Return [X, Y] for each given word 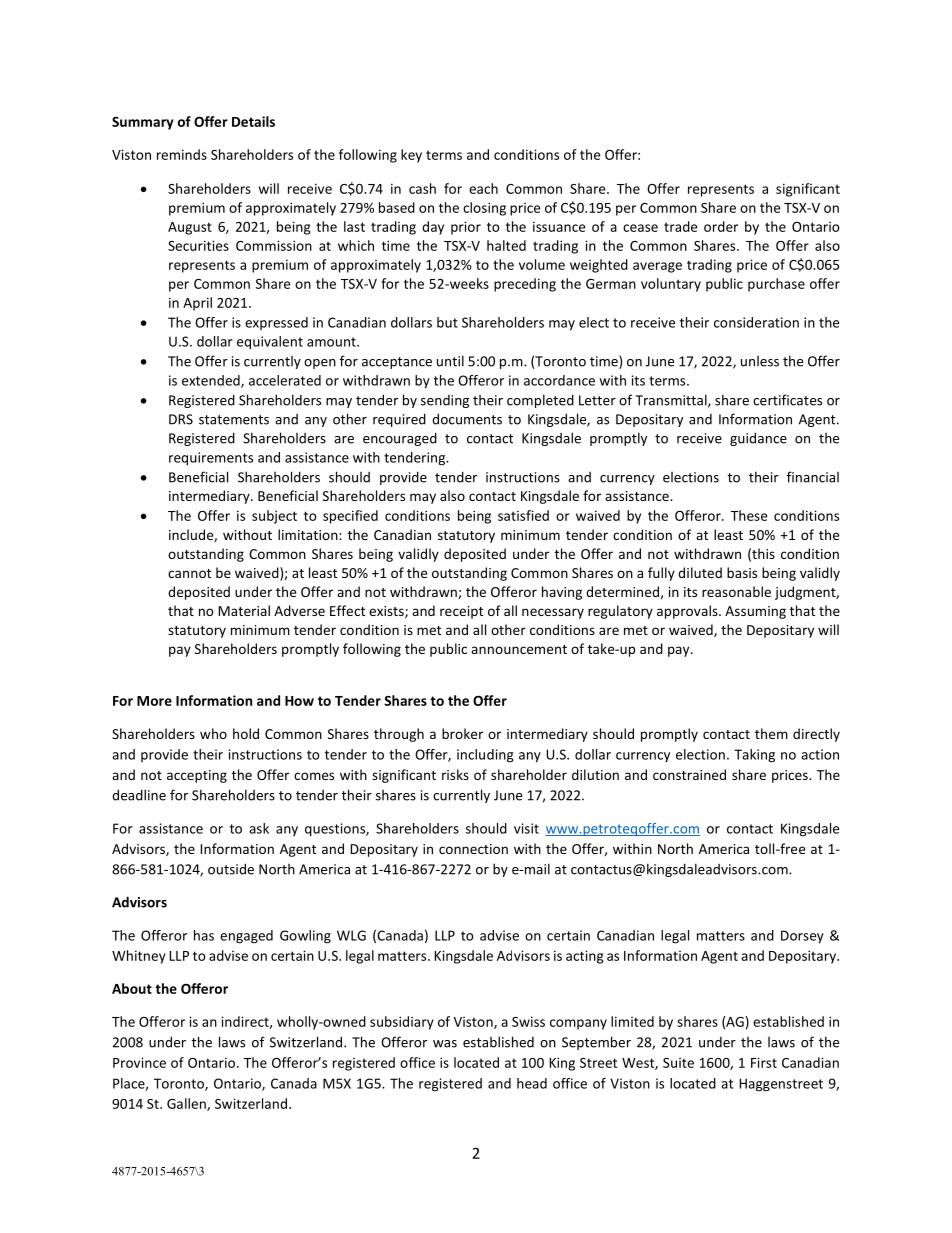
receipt [461, 612]
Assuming [755, 612]
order [721, 226]
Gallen [187, 1104]
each [483, 188]
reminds [182, 154]
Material [244, 610]
